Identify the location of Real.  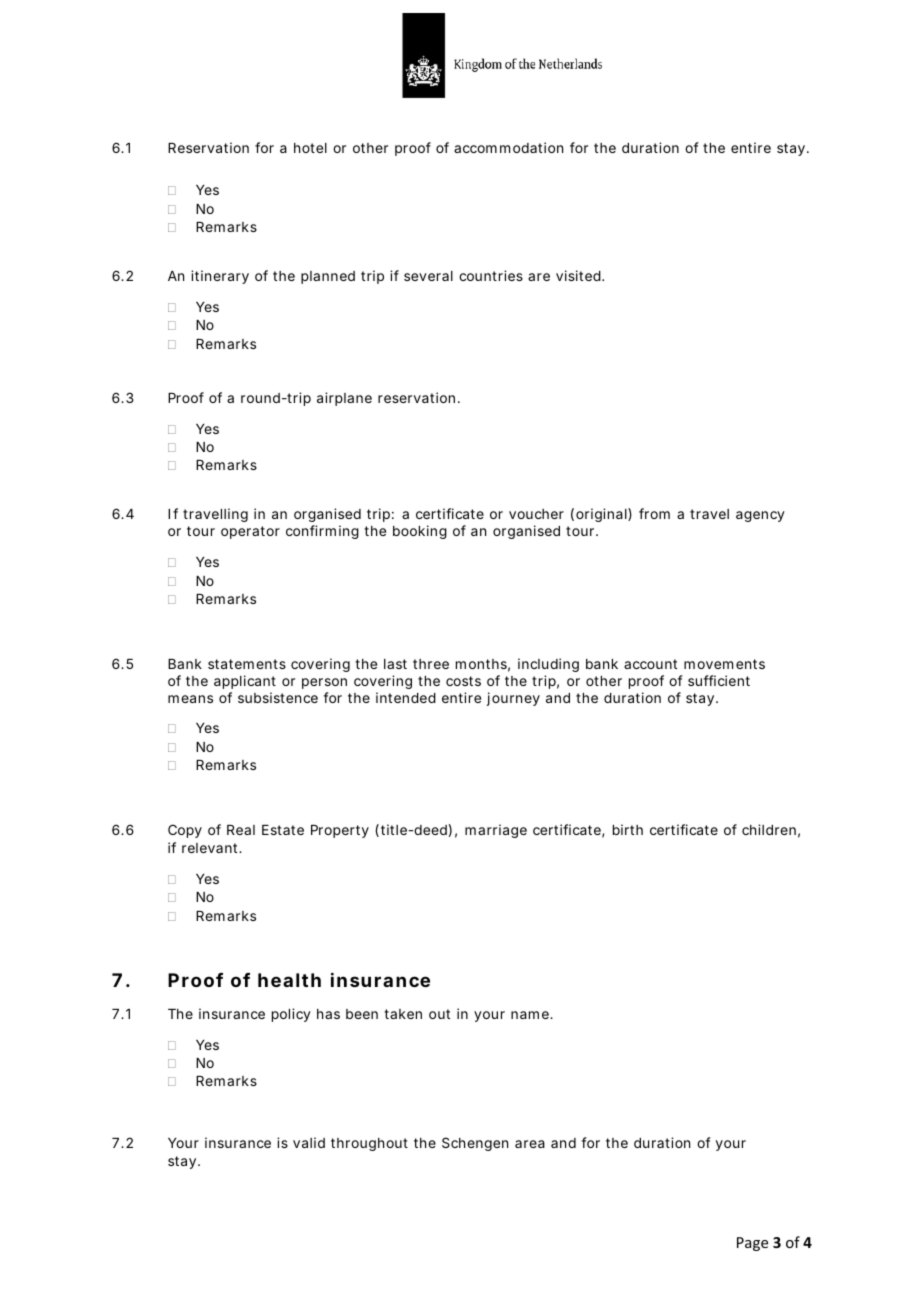
(241, 830).
